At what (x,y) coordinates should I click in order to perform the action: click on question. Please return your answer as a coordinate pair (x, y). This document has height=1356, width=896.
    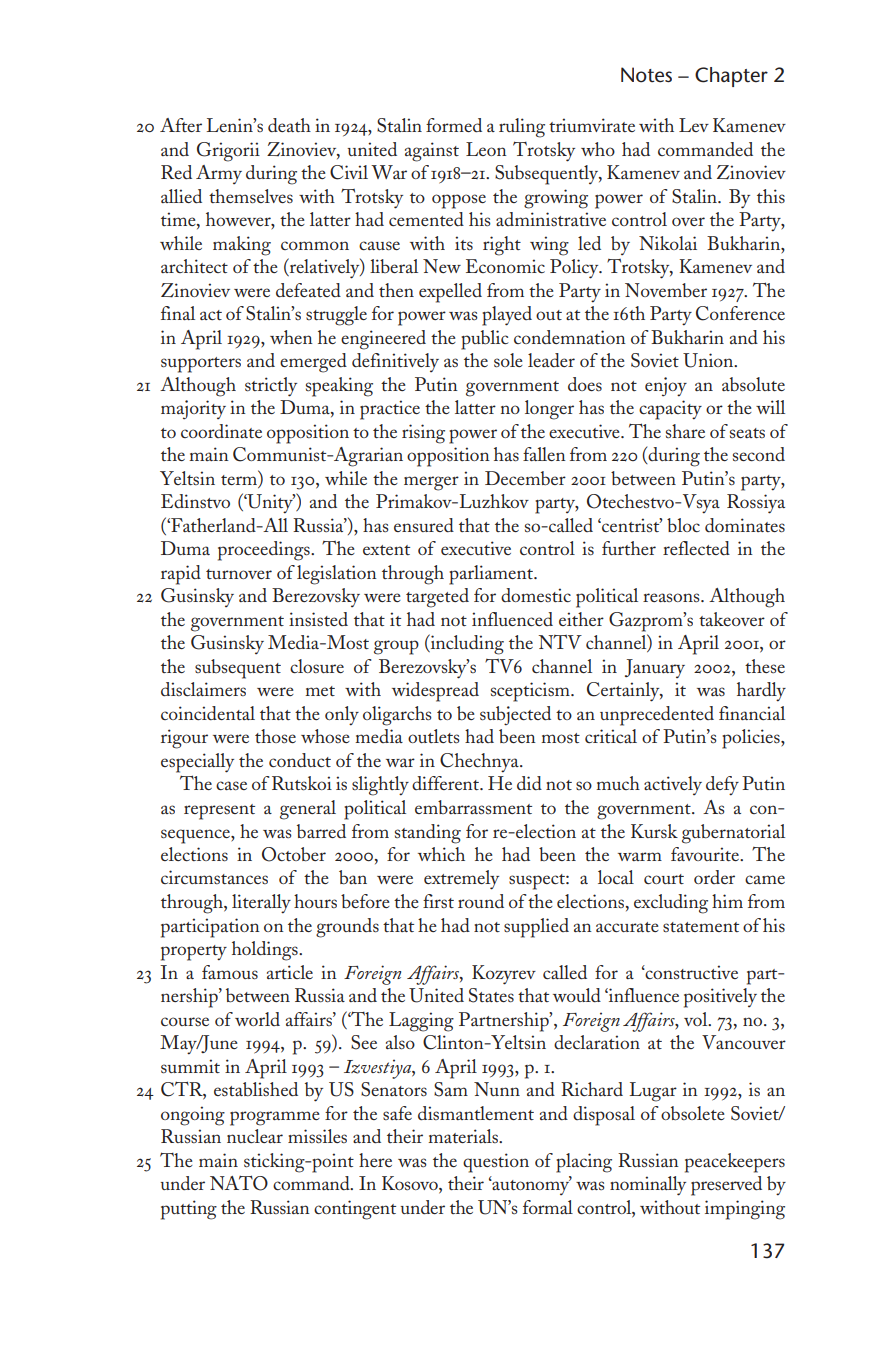
    Looking at the image, I should click on (496, 1163).
